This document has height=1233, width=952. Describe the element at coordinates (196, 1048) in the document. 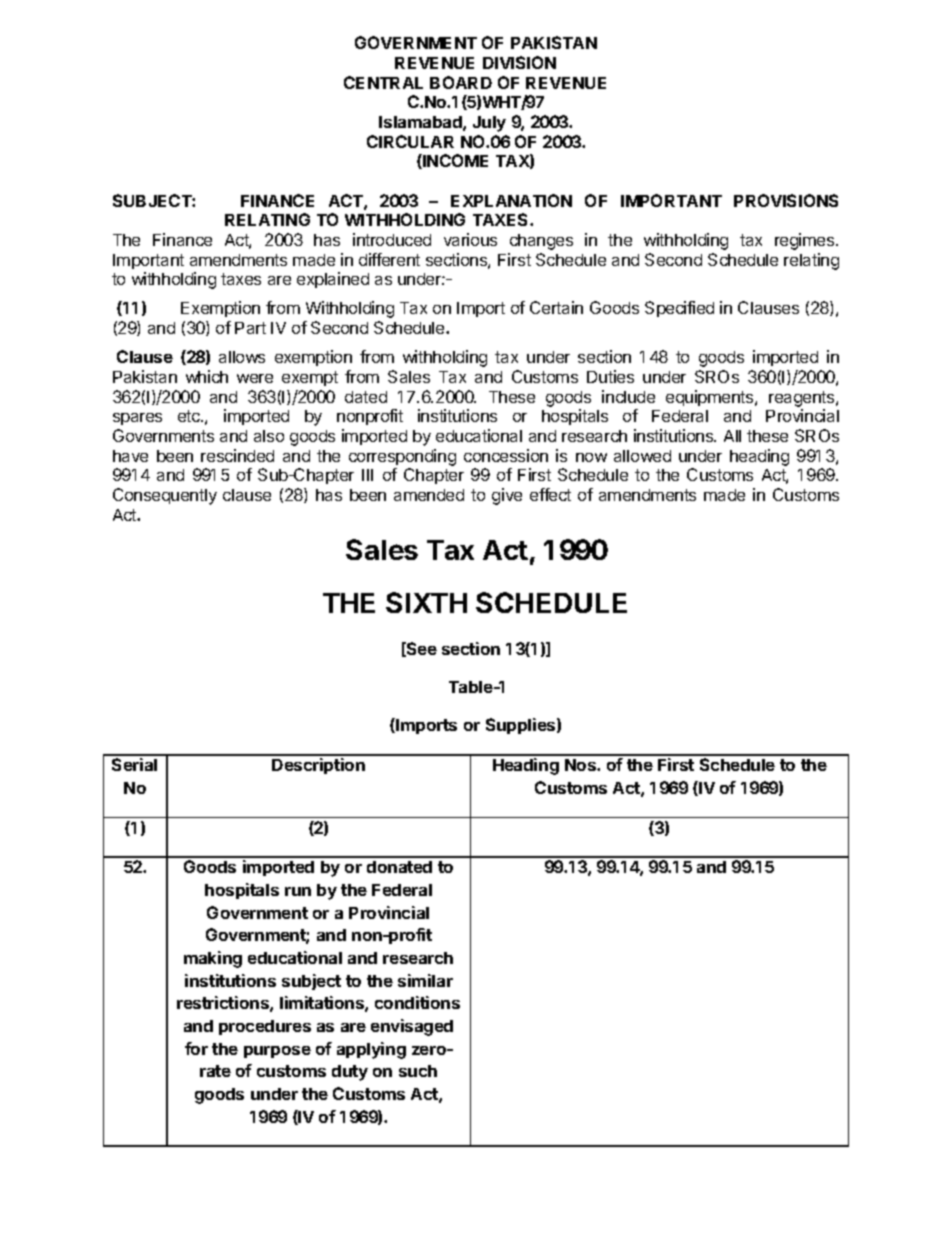

I see `for` at that location.
